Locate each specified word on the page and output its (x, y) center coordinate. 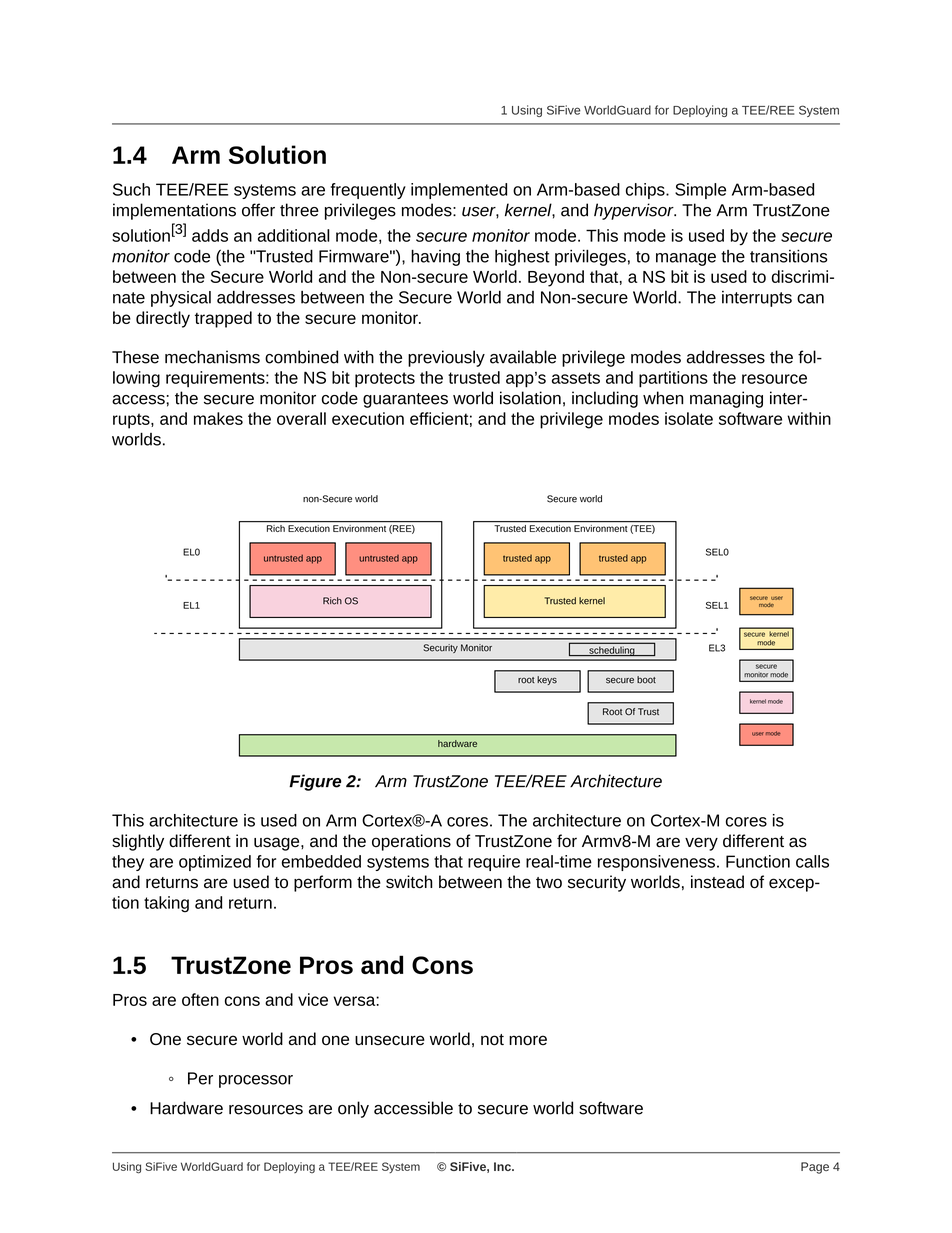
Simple (700, 191)
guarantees (405, 400)
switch (409, 882)
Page (815, 1168)
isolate (689, 418)
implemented (459, 191)
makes (218, 418)
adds (210, 235)
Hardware (186, 1108)
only (353, 1109)
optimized (215, 863)
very (701, 844)
